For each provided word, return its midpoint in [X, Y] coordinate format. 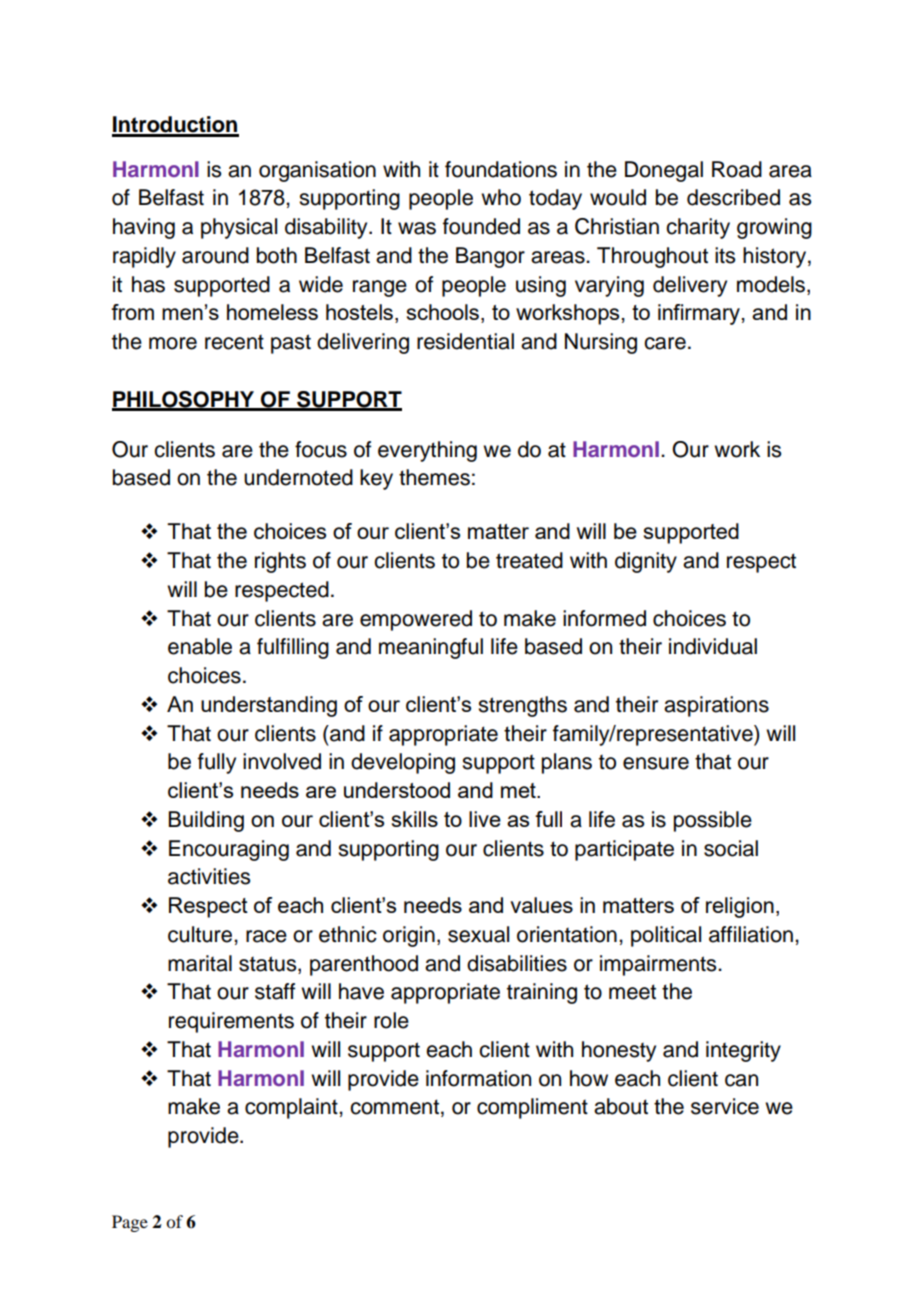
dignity [646, 562]
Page [130, 1223]
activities [209, 876]
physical [239, 228]
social [731, 848]
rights [280, 562]
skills [415, 819]
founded [481, 226]
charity [698, 228]
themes [434, 477]
